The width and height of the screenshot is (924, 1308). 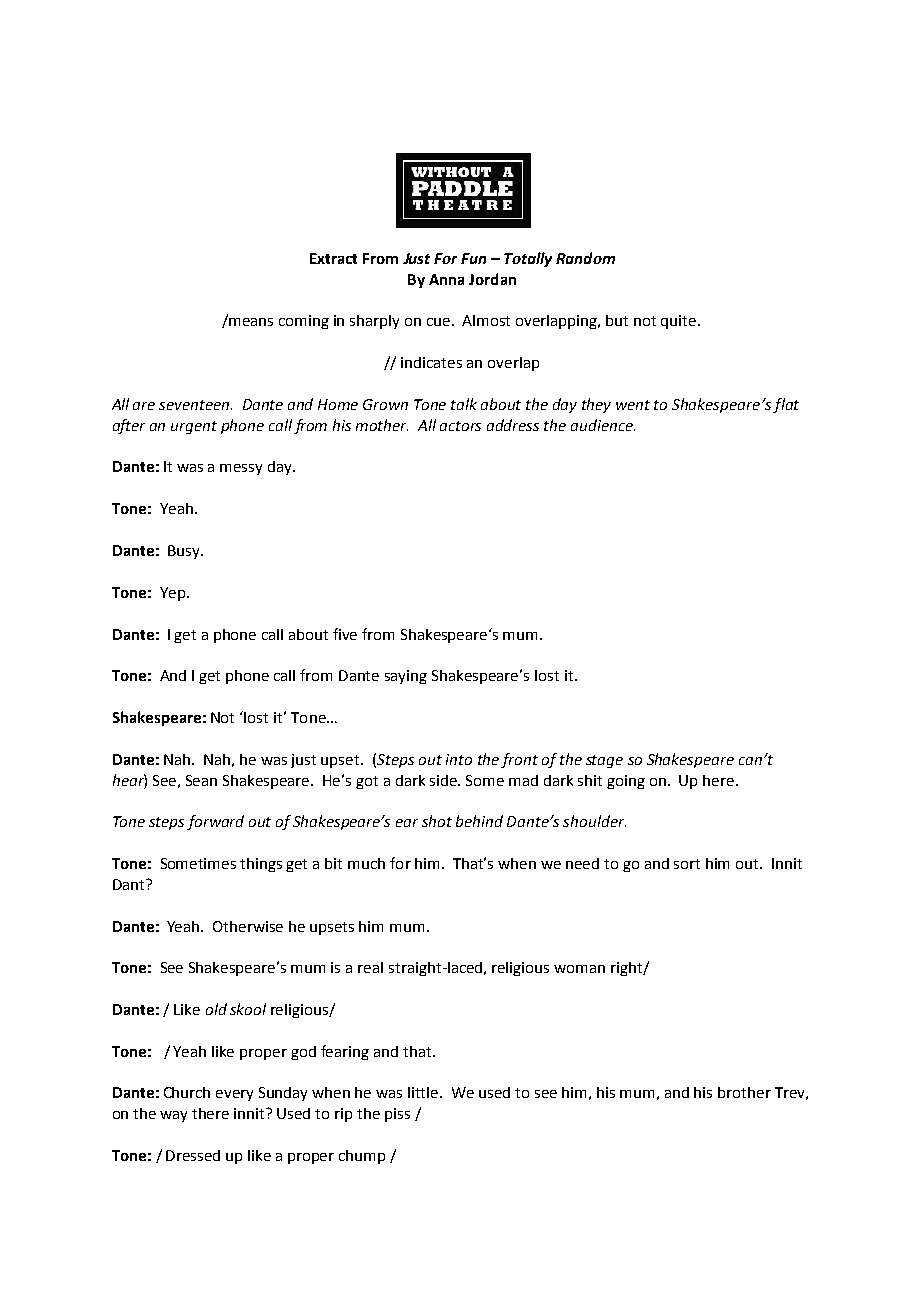 What do you see at coordinates (445, 780) in the screenshot?
I see `side` at bounding box center [445, 780].
